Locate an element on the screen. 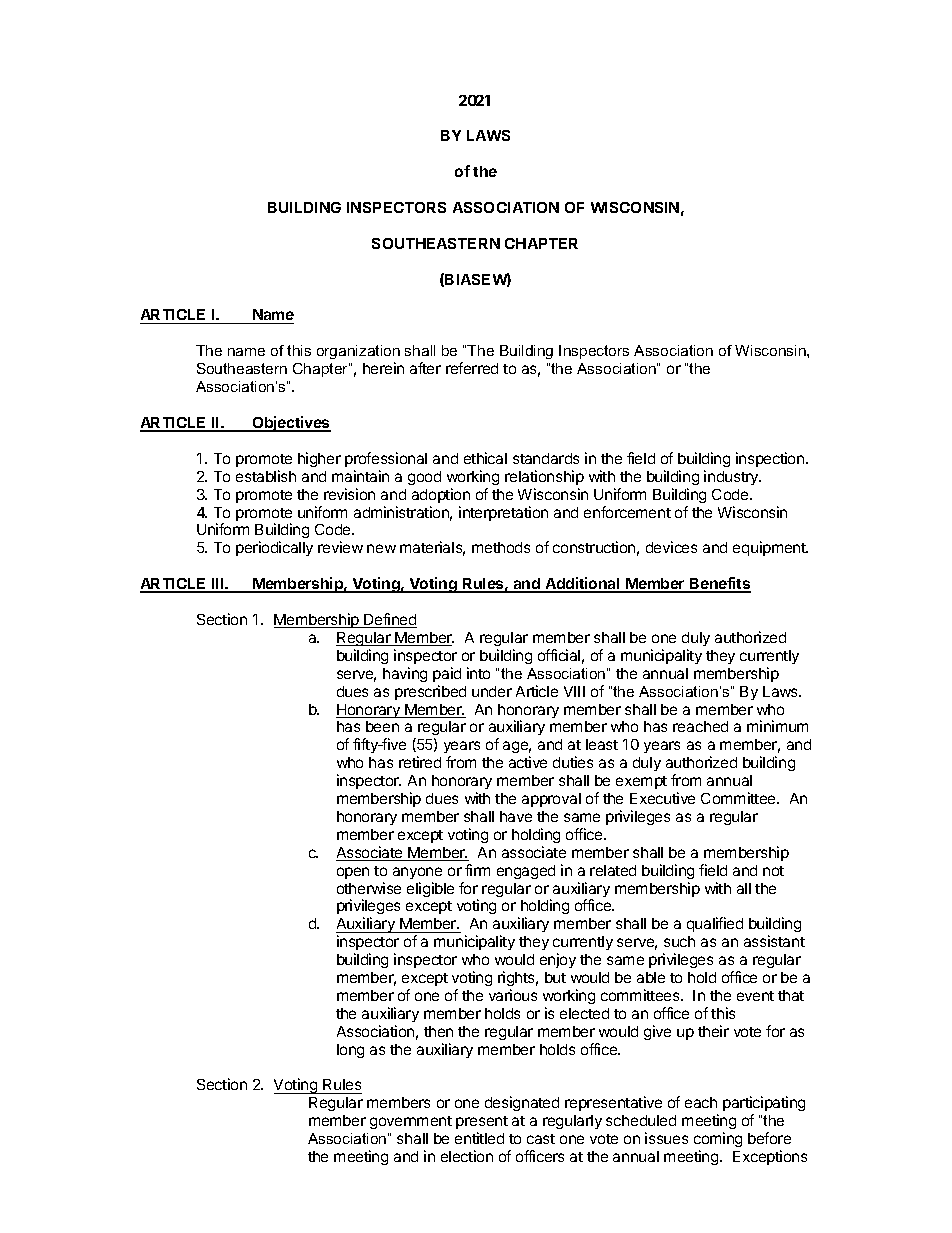 The width and height of the screenshot is (952, 1233). active is located at coordinates (528, 762).
